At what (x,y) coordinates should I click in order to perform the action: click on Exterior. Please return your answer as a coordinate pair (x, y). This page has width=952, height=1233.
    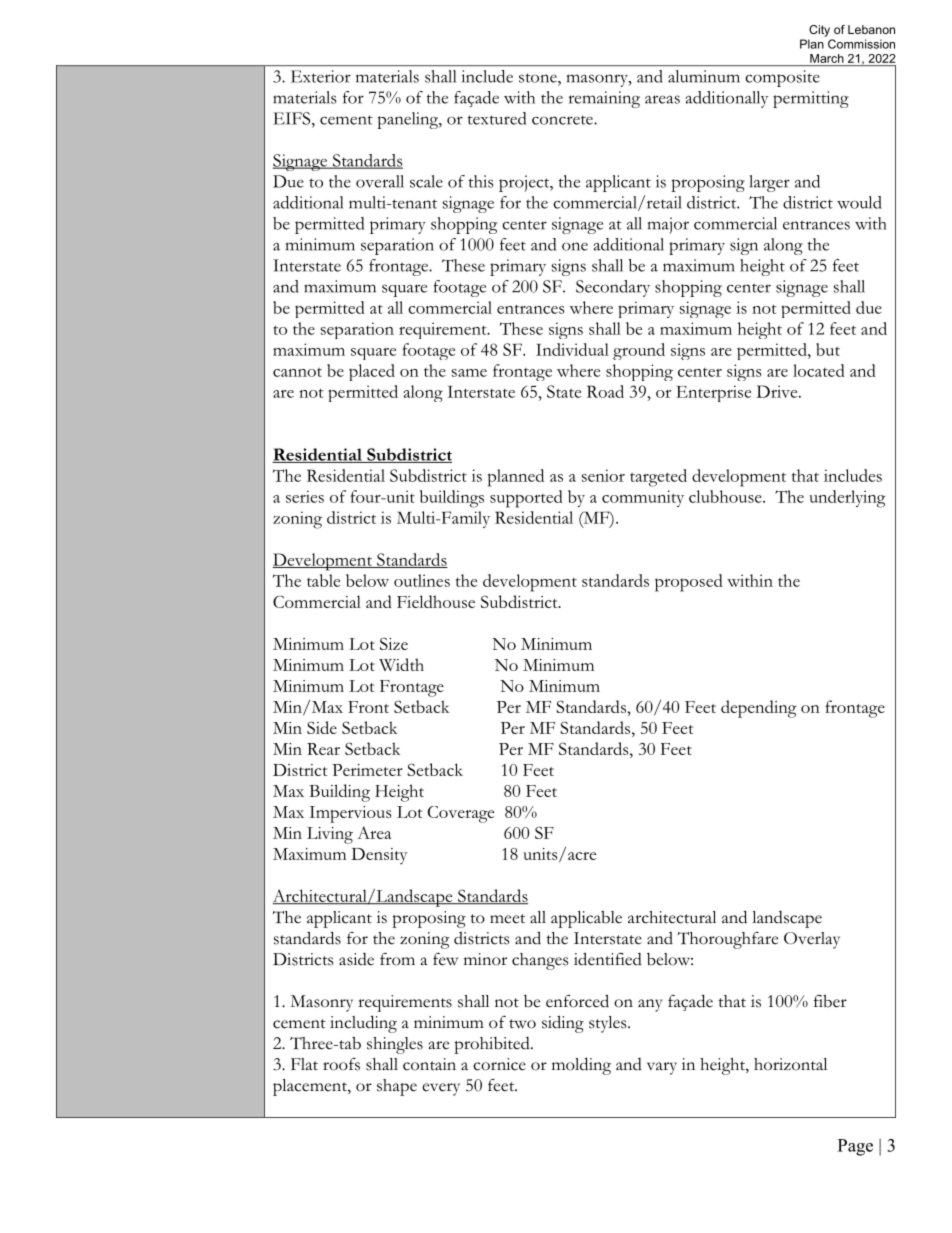
    Looking at the image, I should click on (321, 76).
